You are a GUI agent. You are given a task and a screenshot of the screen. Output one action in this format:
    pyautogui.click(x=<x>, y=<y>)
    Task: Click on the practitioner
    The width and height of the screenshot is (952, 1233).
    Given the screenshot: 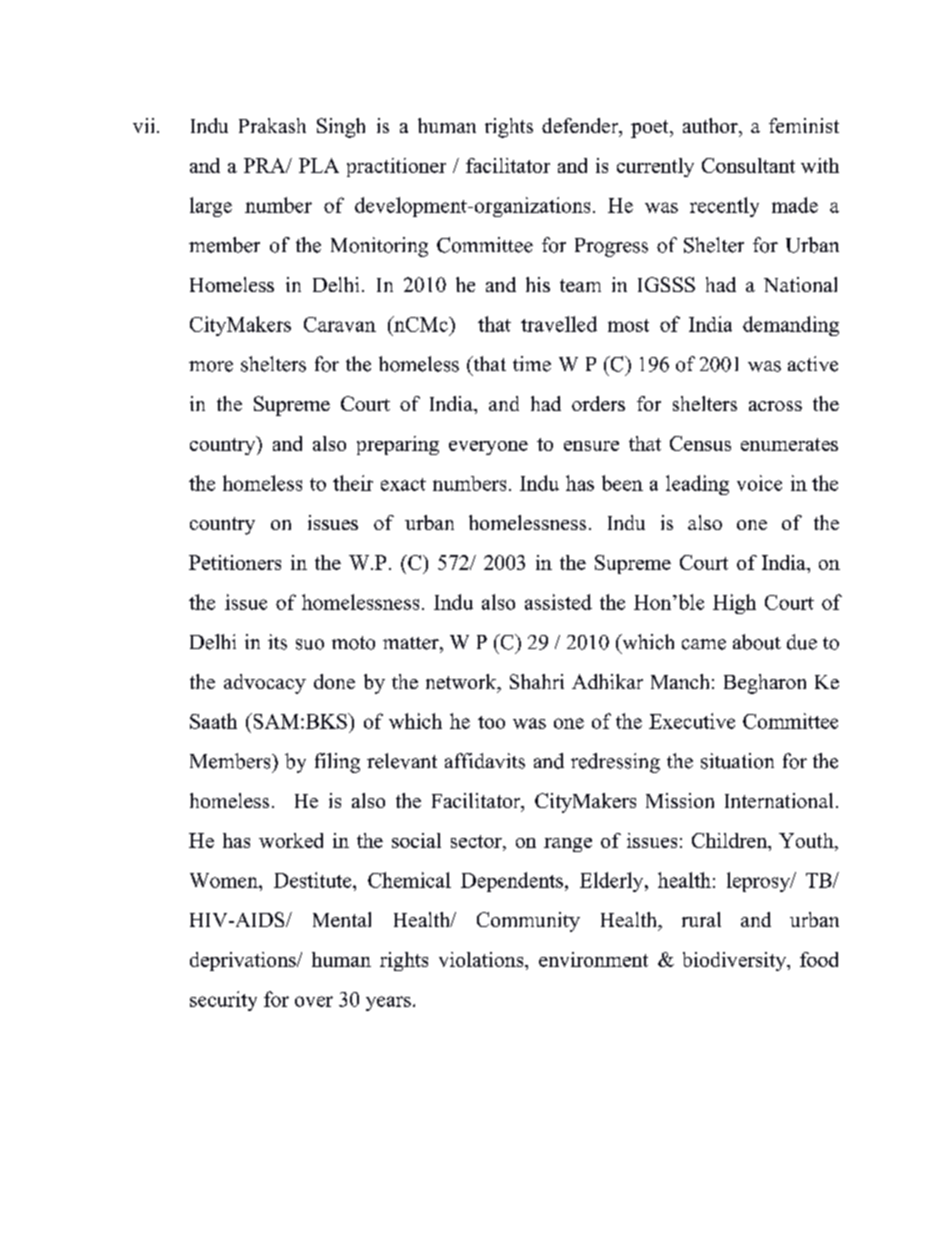 What is the action you would take?
    pyautogui.click(x=396, y=167)
